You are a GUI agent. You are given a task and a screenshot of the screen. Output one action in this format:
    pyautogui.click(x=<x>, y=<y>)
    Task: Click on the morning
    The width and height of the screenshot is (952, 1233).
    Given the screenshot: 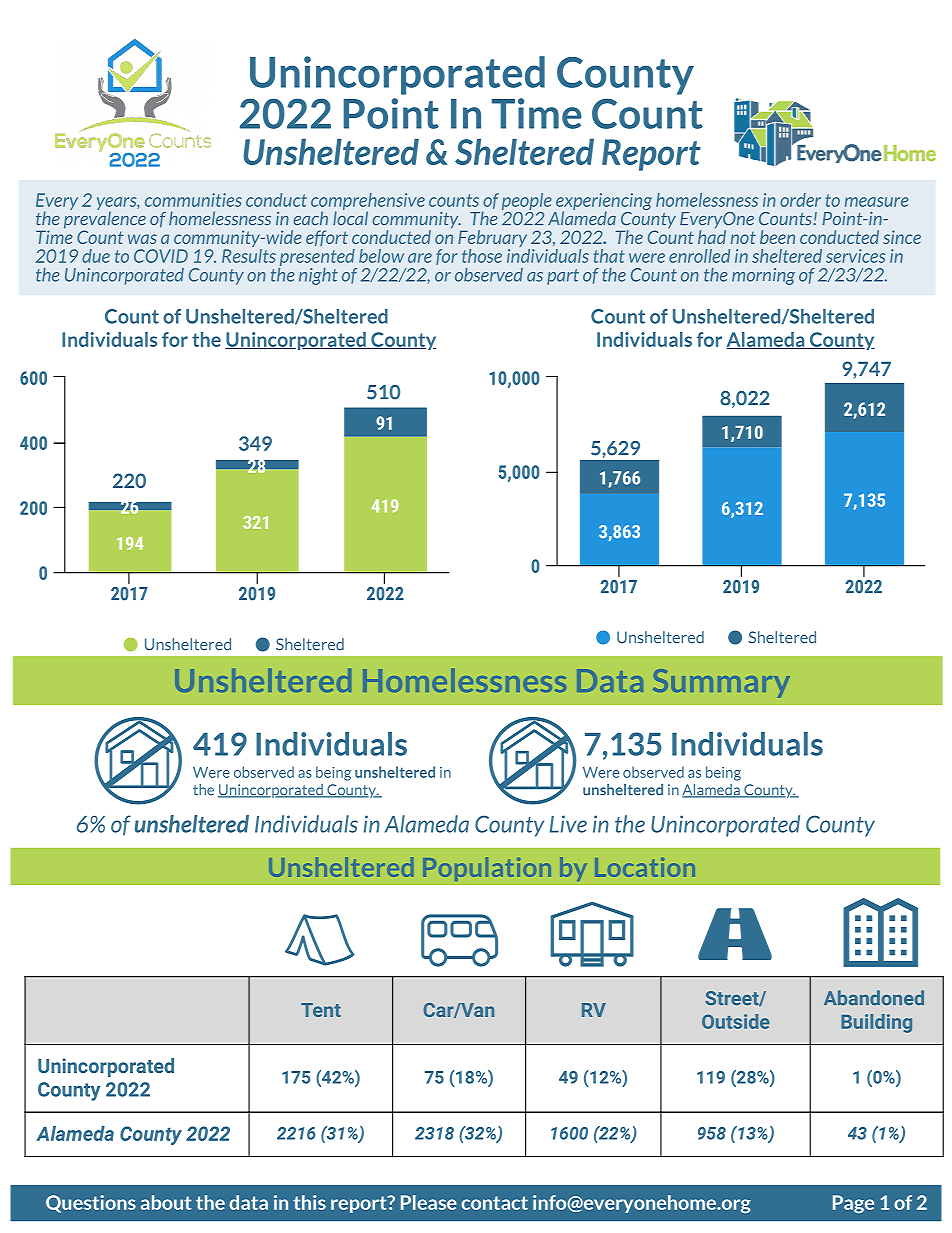 What is the action you would take?
    pyautogui.click(x=763, y=276)
